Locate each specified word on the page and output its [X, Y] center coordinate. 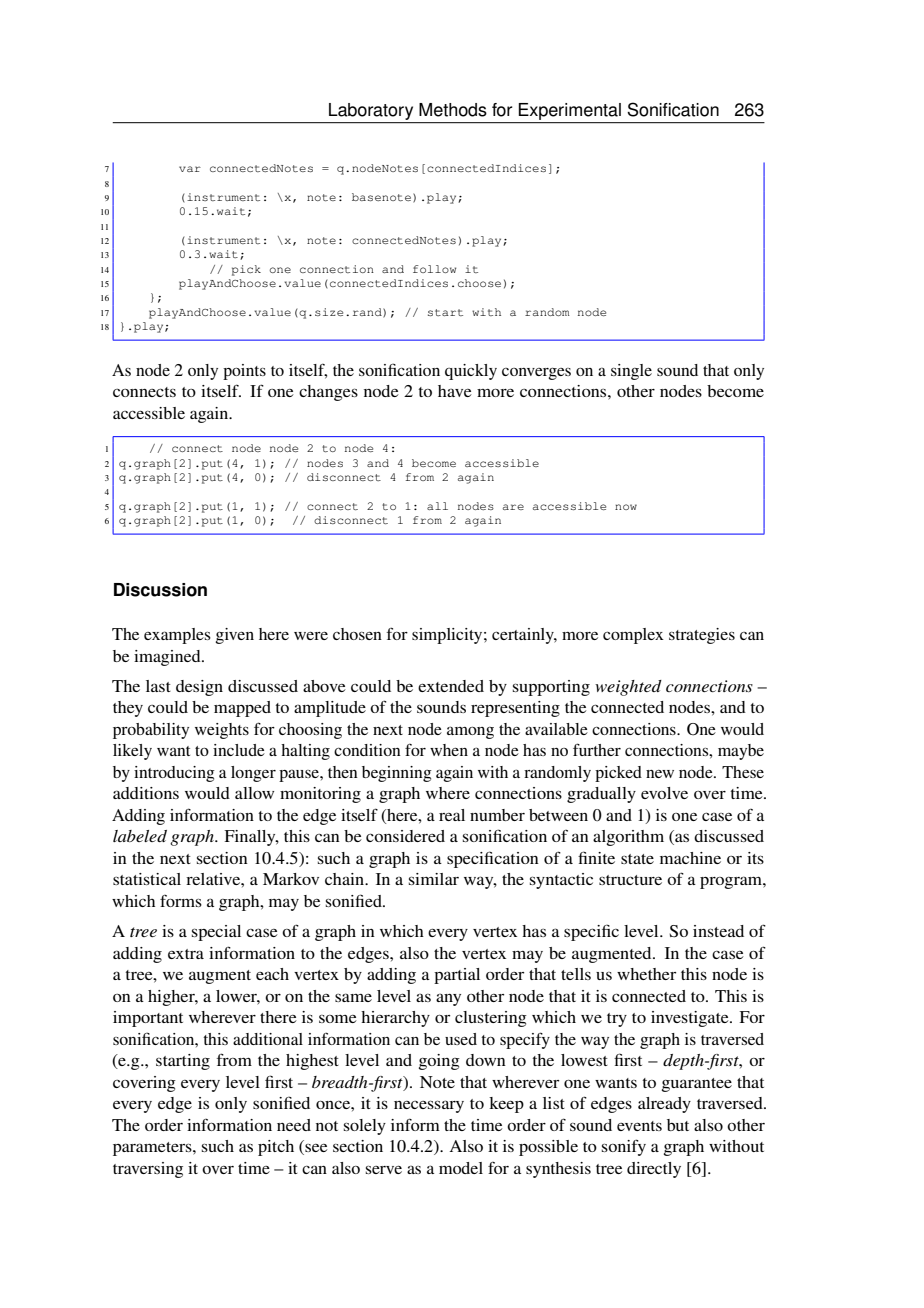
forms [181, 901]
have [455, 391]
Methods [453, 110]
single [631, 372]
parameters [153, 1149]
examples [177, 636]
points [244, 372]
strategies [702, 636]
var [190, 169]
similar [434, 879]
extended [451, 686]
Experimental [570, 111]
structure [630, 880]
